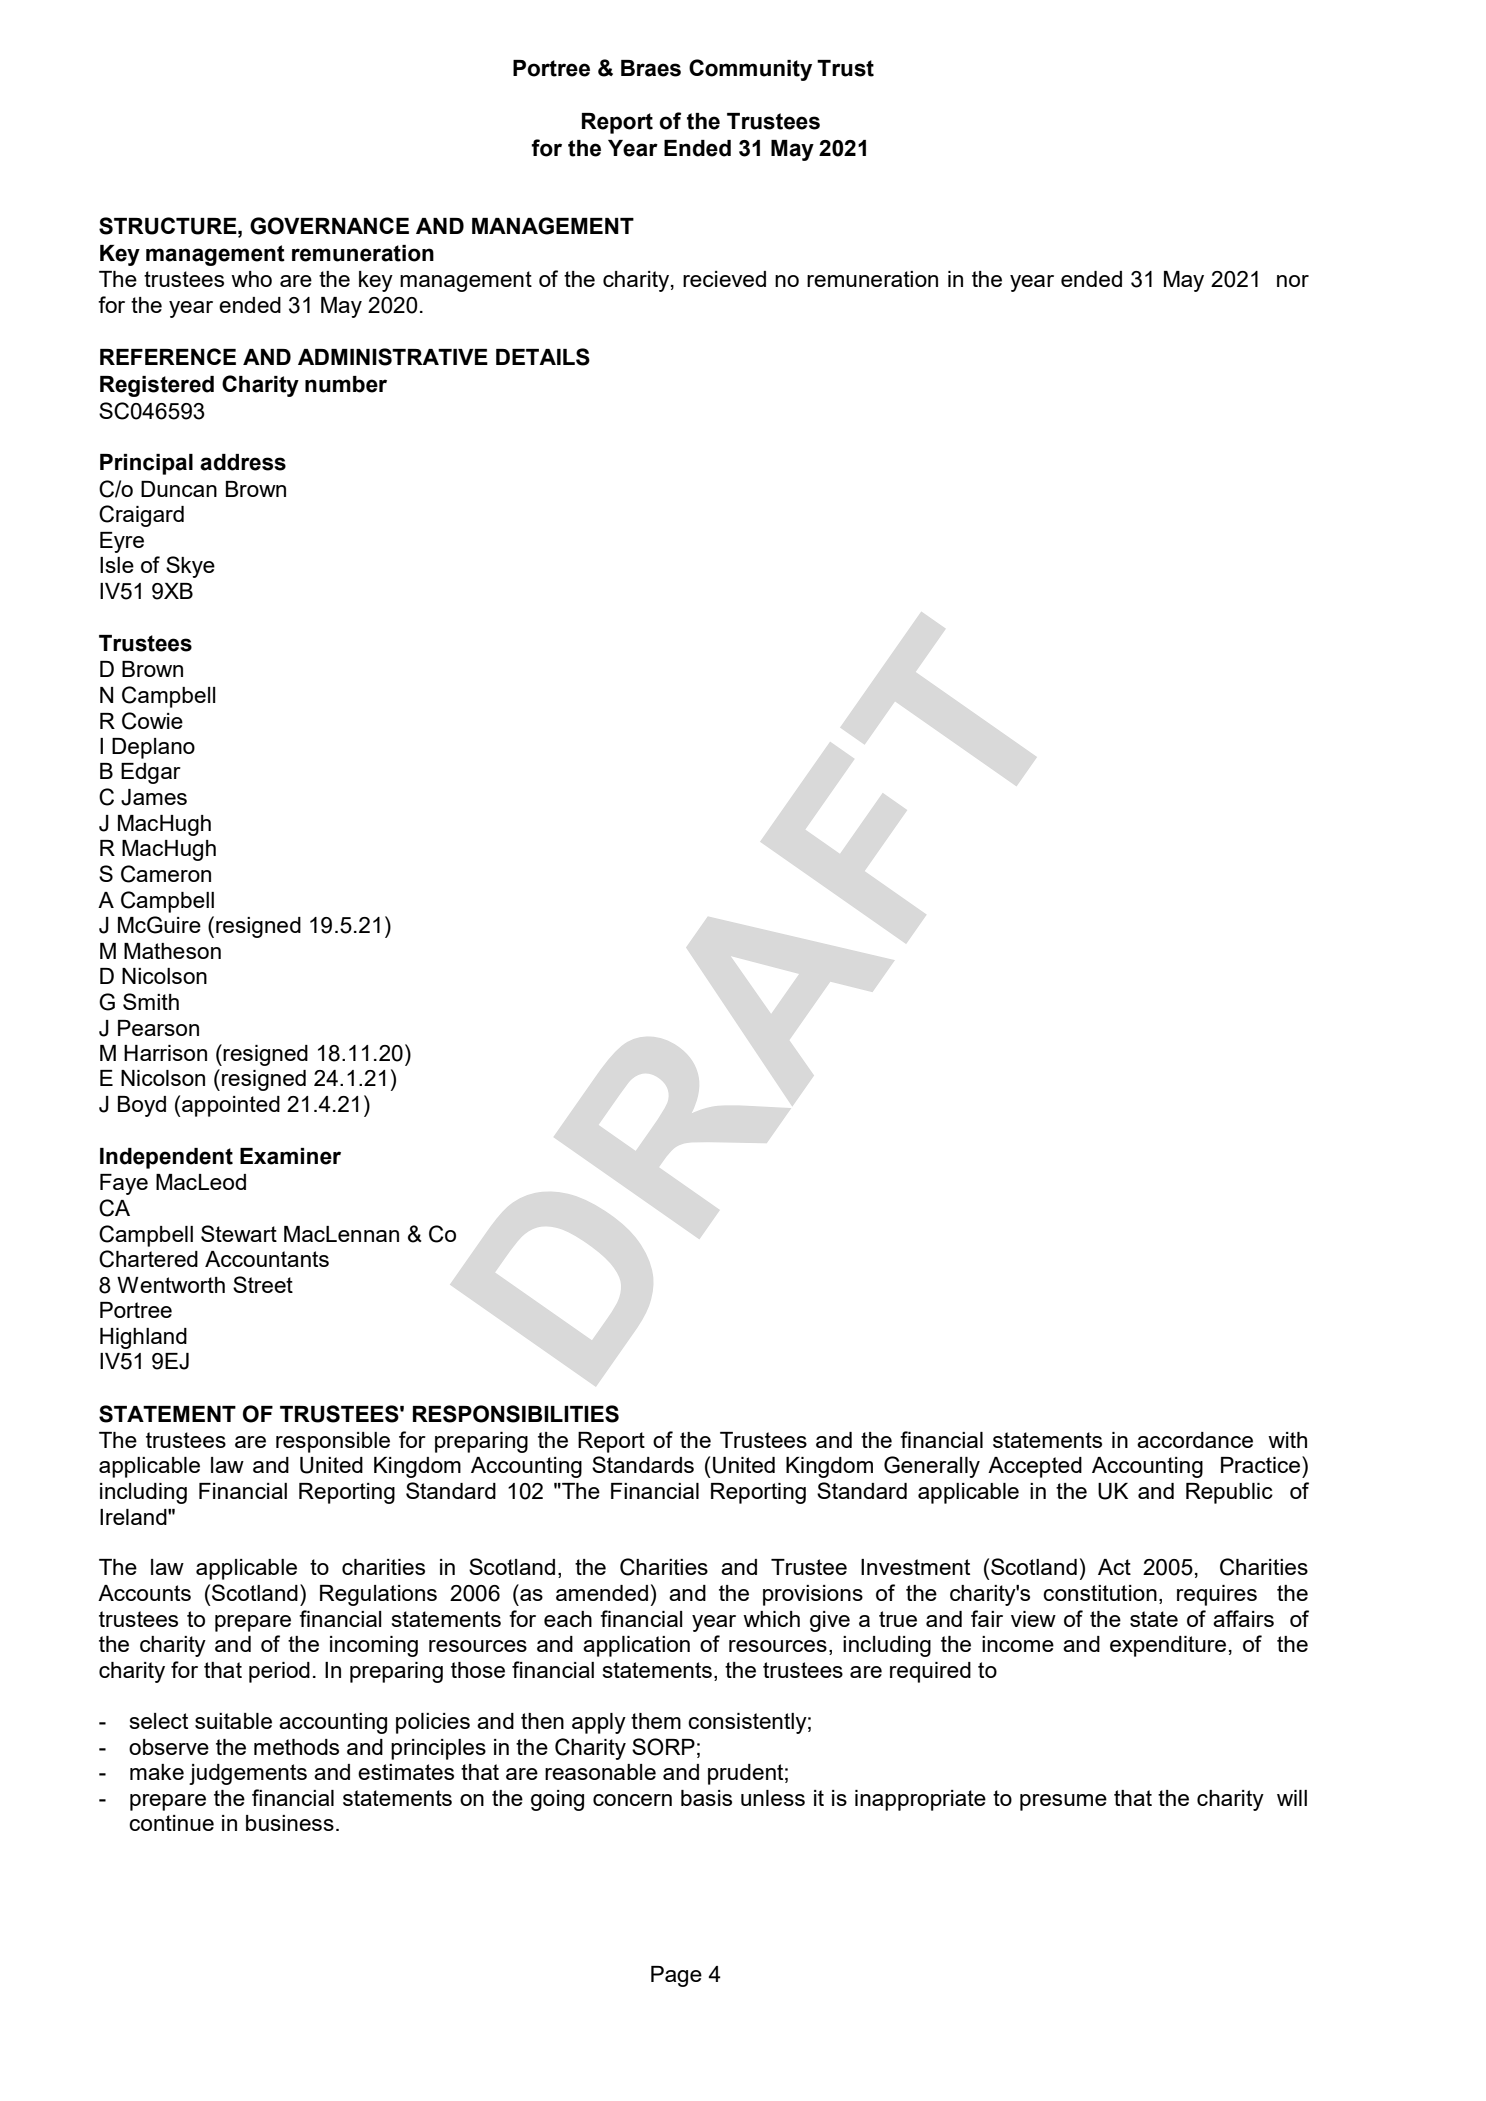 This image has height=2101, width=1486. What do you see at coordinates (750, 70) in the image?
I see `Community` at bounding box center [750, 70].
